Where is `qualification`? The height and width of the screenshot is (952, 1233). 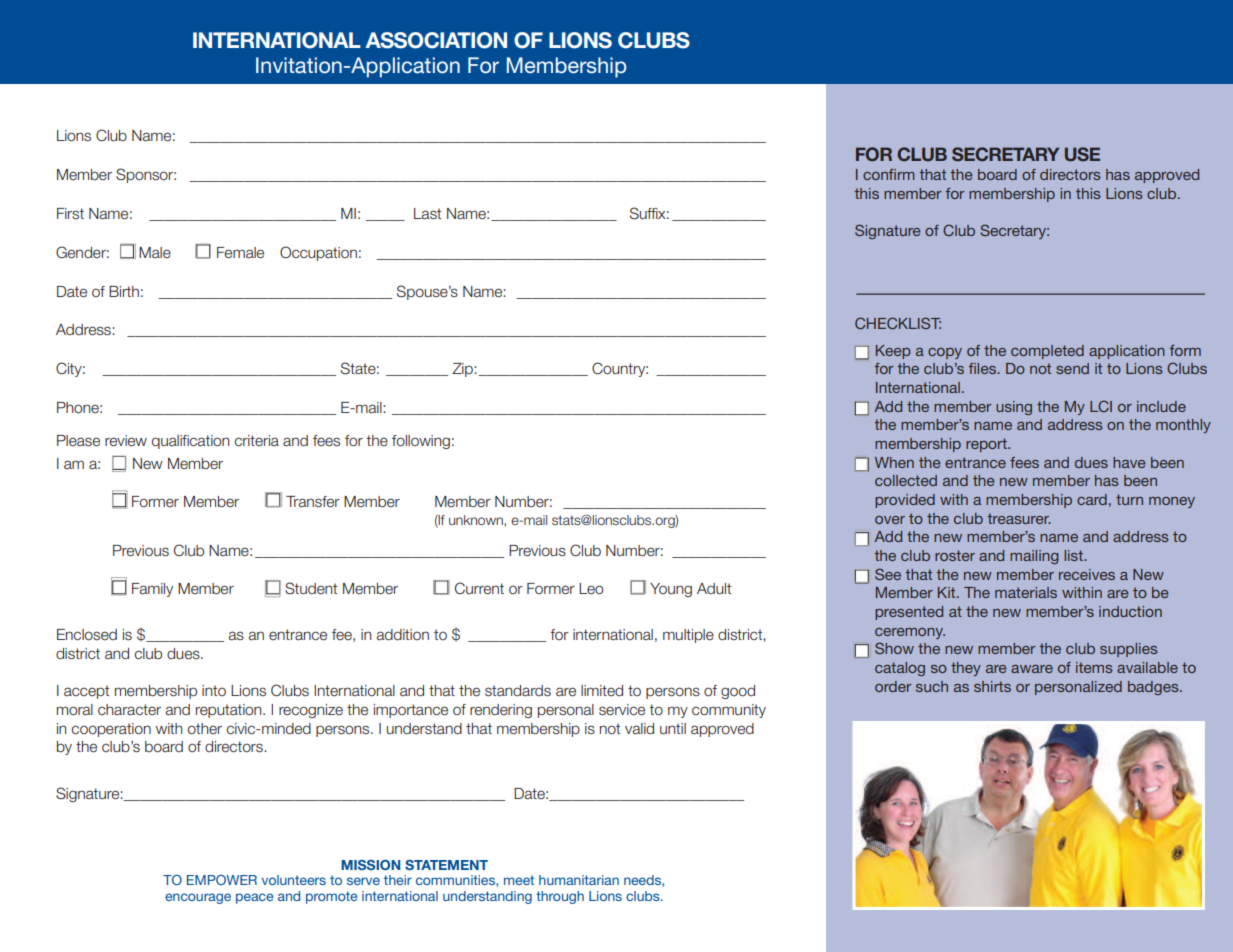
qualification is located at coordinates (190, 442).
